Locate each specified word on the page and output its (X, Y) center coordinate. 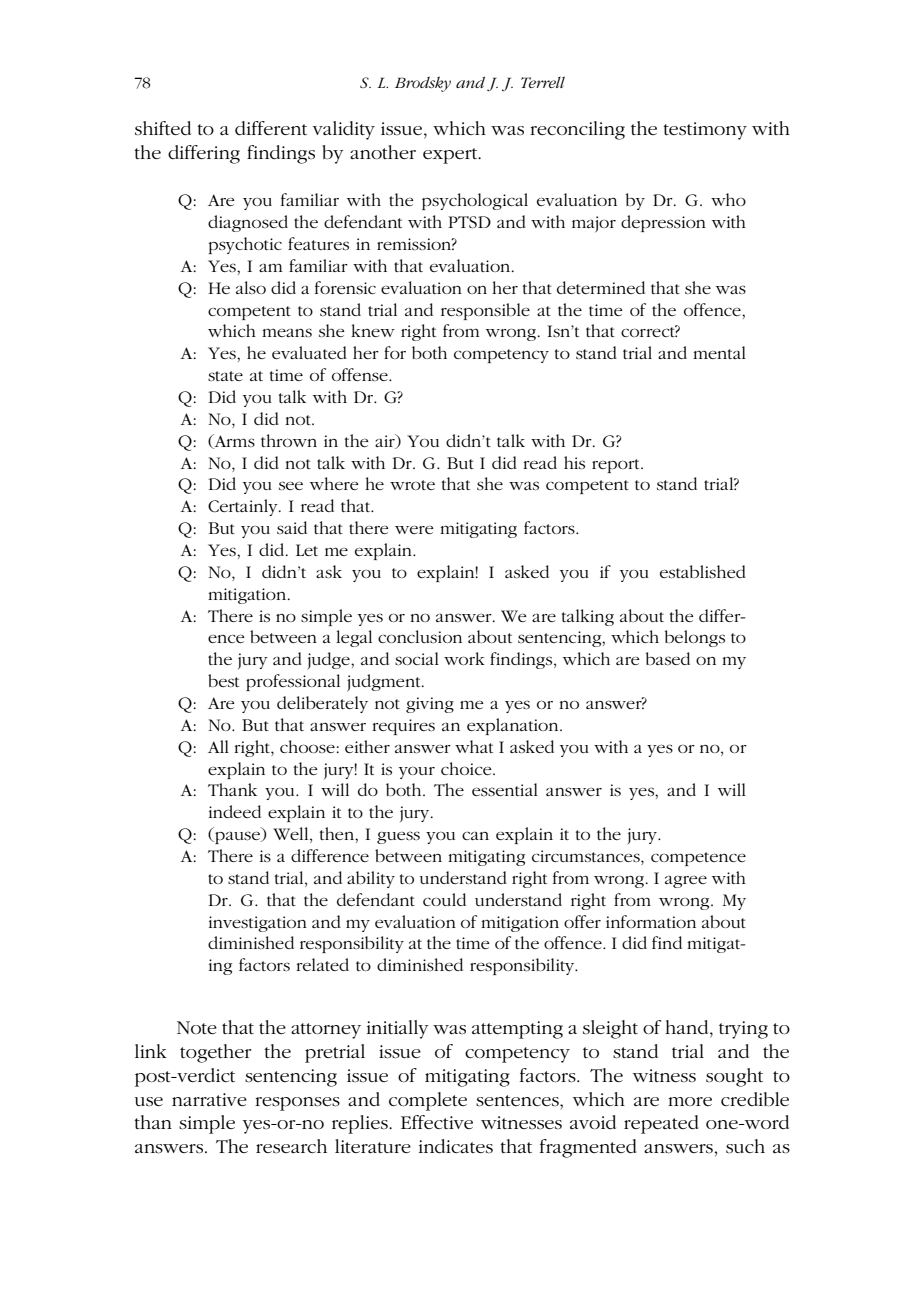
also (251, 287)
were (414, 529)
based (668, 658)
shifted (163, 128)
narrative (209, 1099)
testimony (705, 131)
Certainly (244, 507)
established (703, 571)
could (444, 899)
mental (719, 352)
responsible (485, 311)
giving (430, 705)
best (223, 680)
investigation (258, 924)
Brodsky (423, 84)
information (651, 921)
